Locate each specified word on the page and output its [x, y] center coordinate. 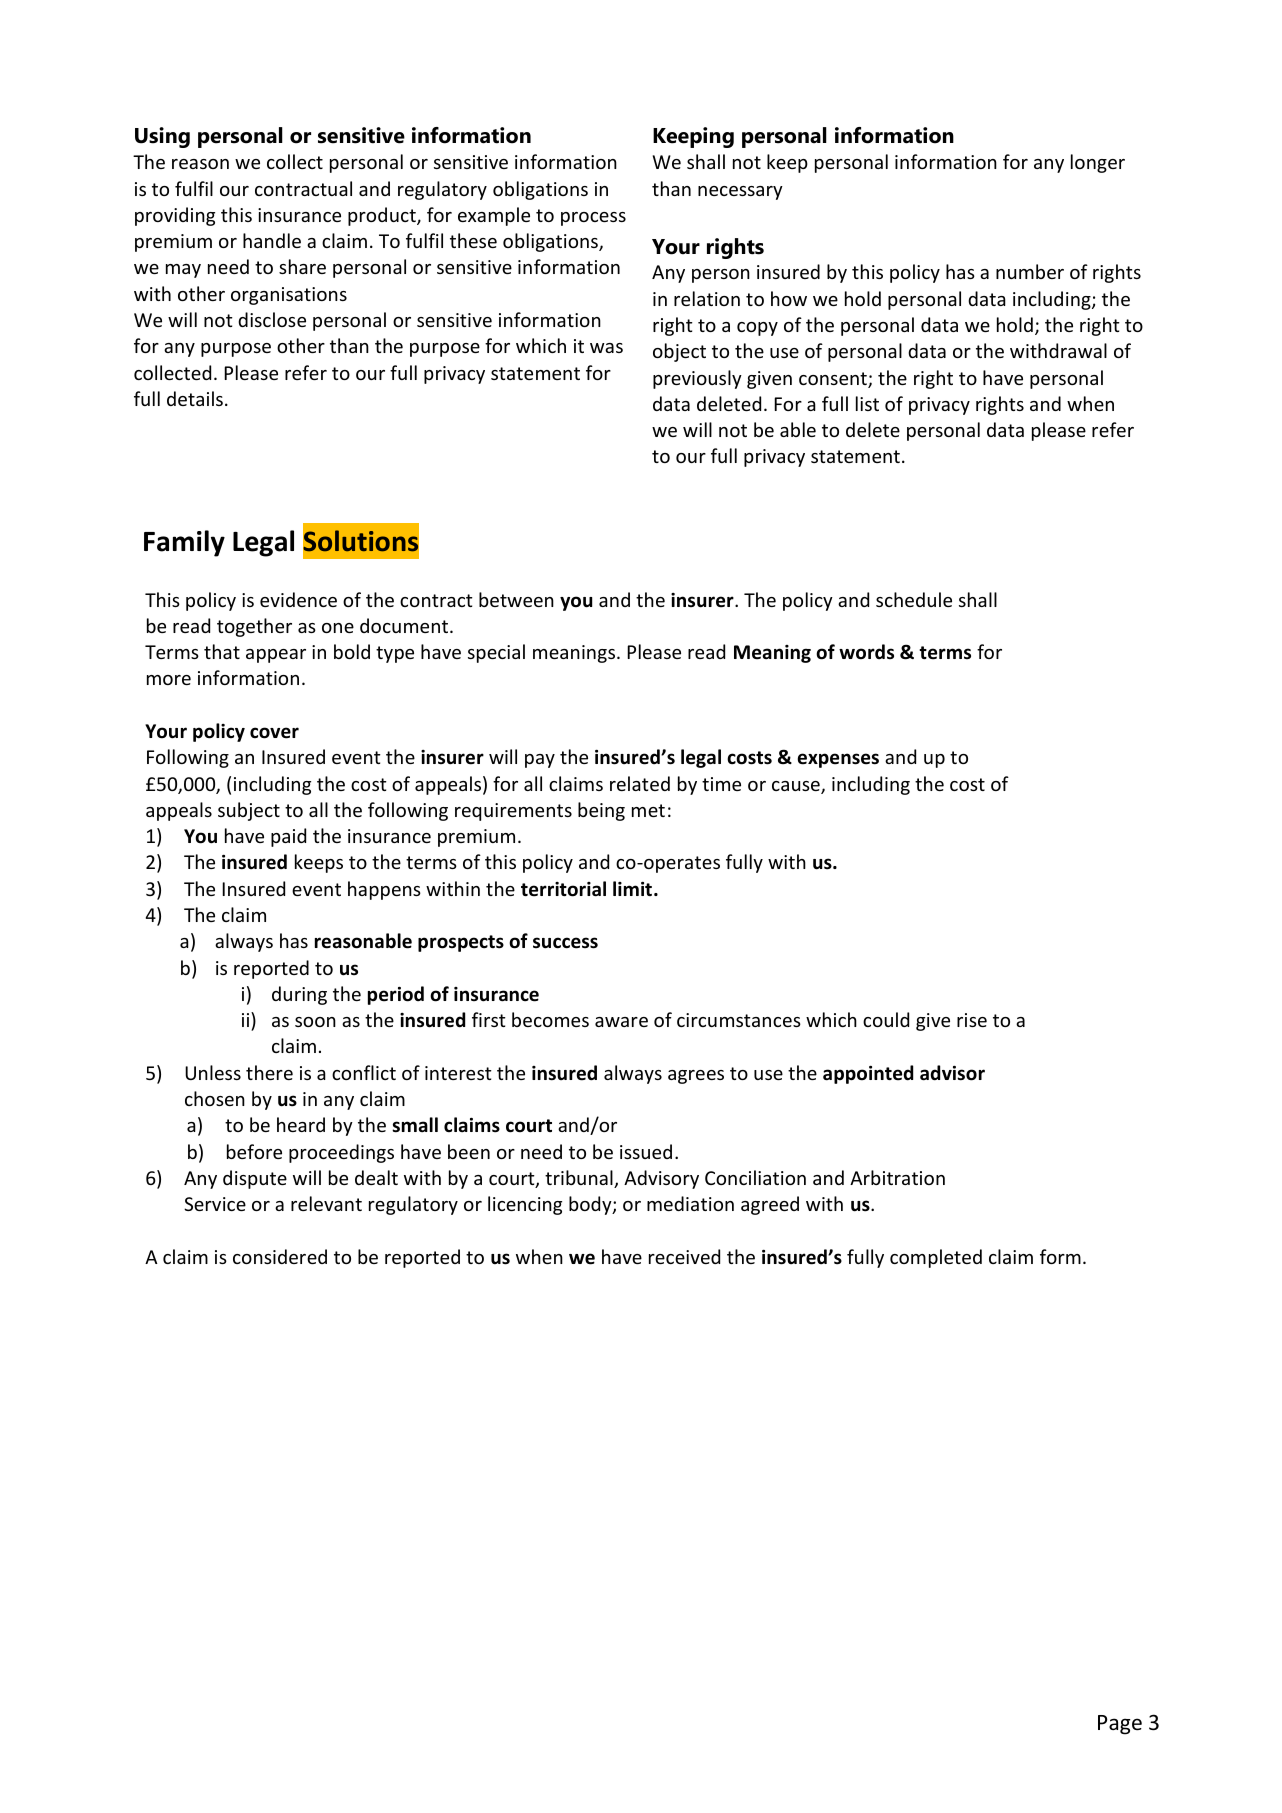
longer [1098, 163]
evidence [298, 599]
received [684, 1256]
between [516, 599]
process [593, 219]
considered [280, 1256]
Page [1120, 1725]
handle [272, 240]
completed [936, 1258]
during [299, 995]
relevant [326, 1203]
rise [972, 1020]
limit [634, 888]
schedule [914, 599]
